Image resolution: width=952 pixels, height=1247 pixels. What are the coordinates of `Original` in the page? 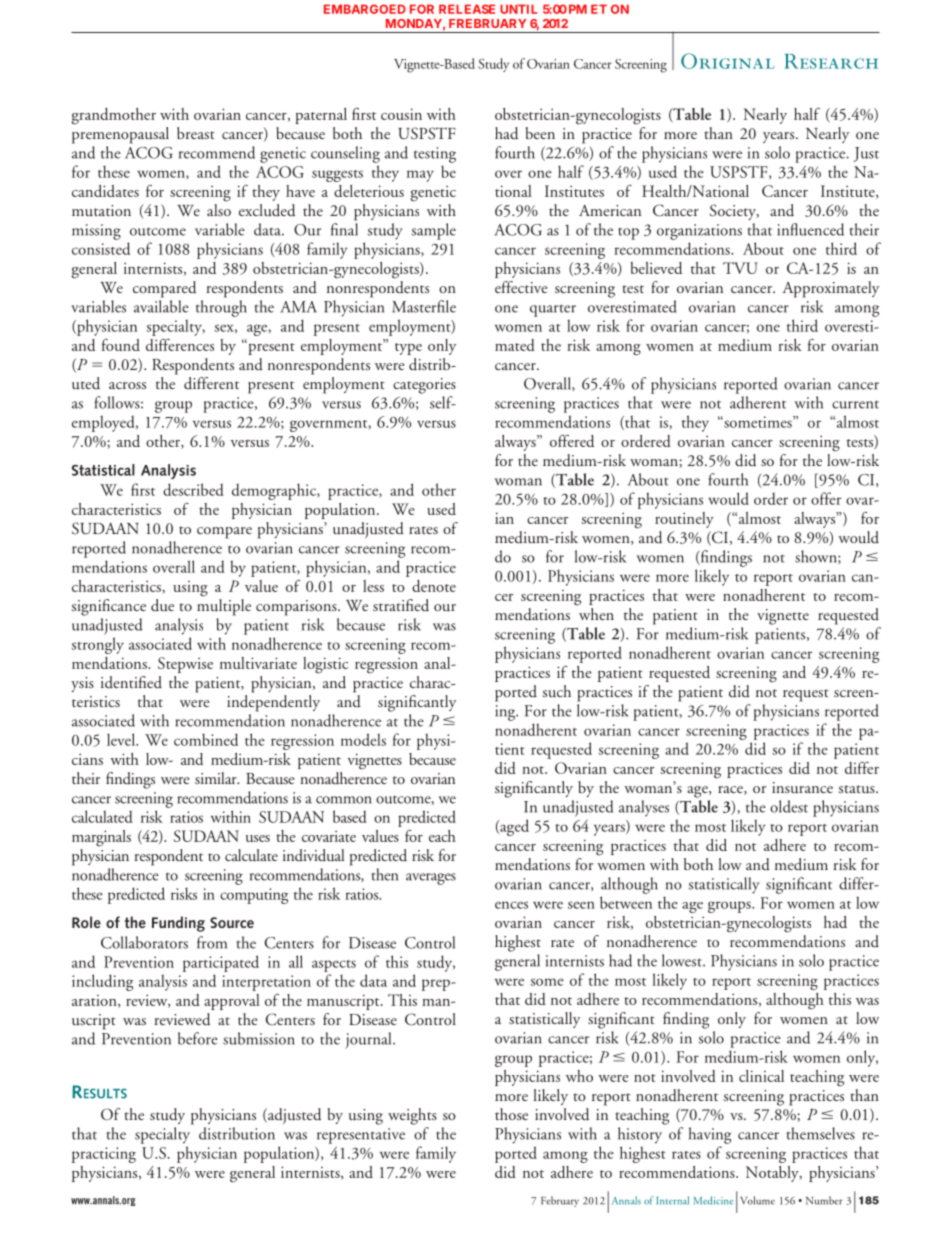 It's located at (728, 61).
